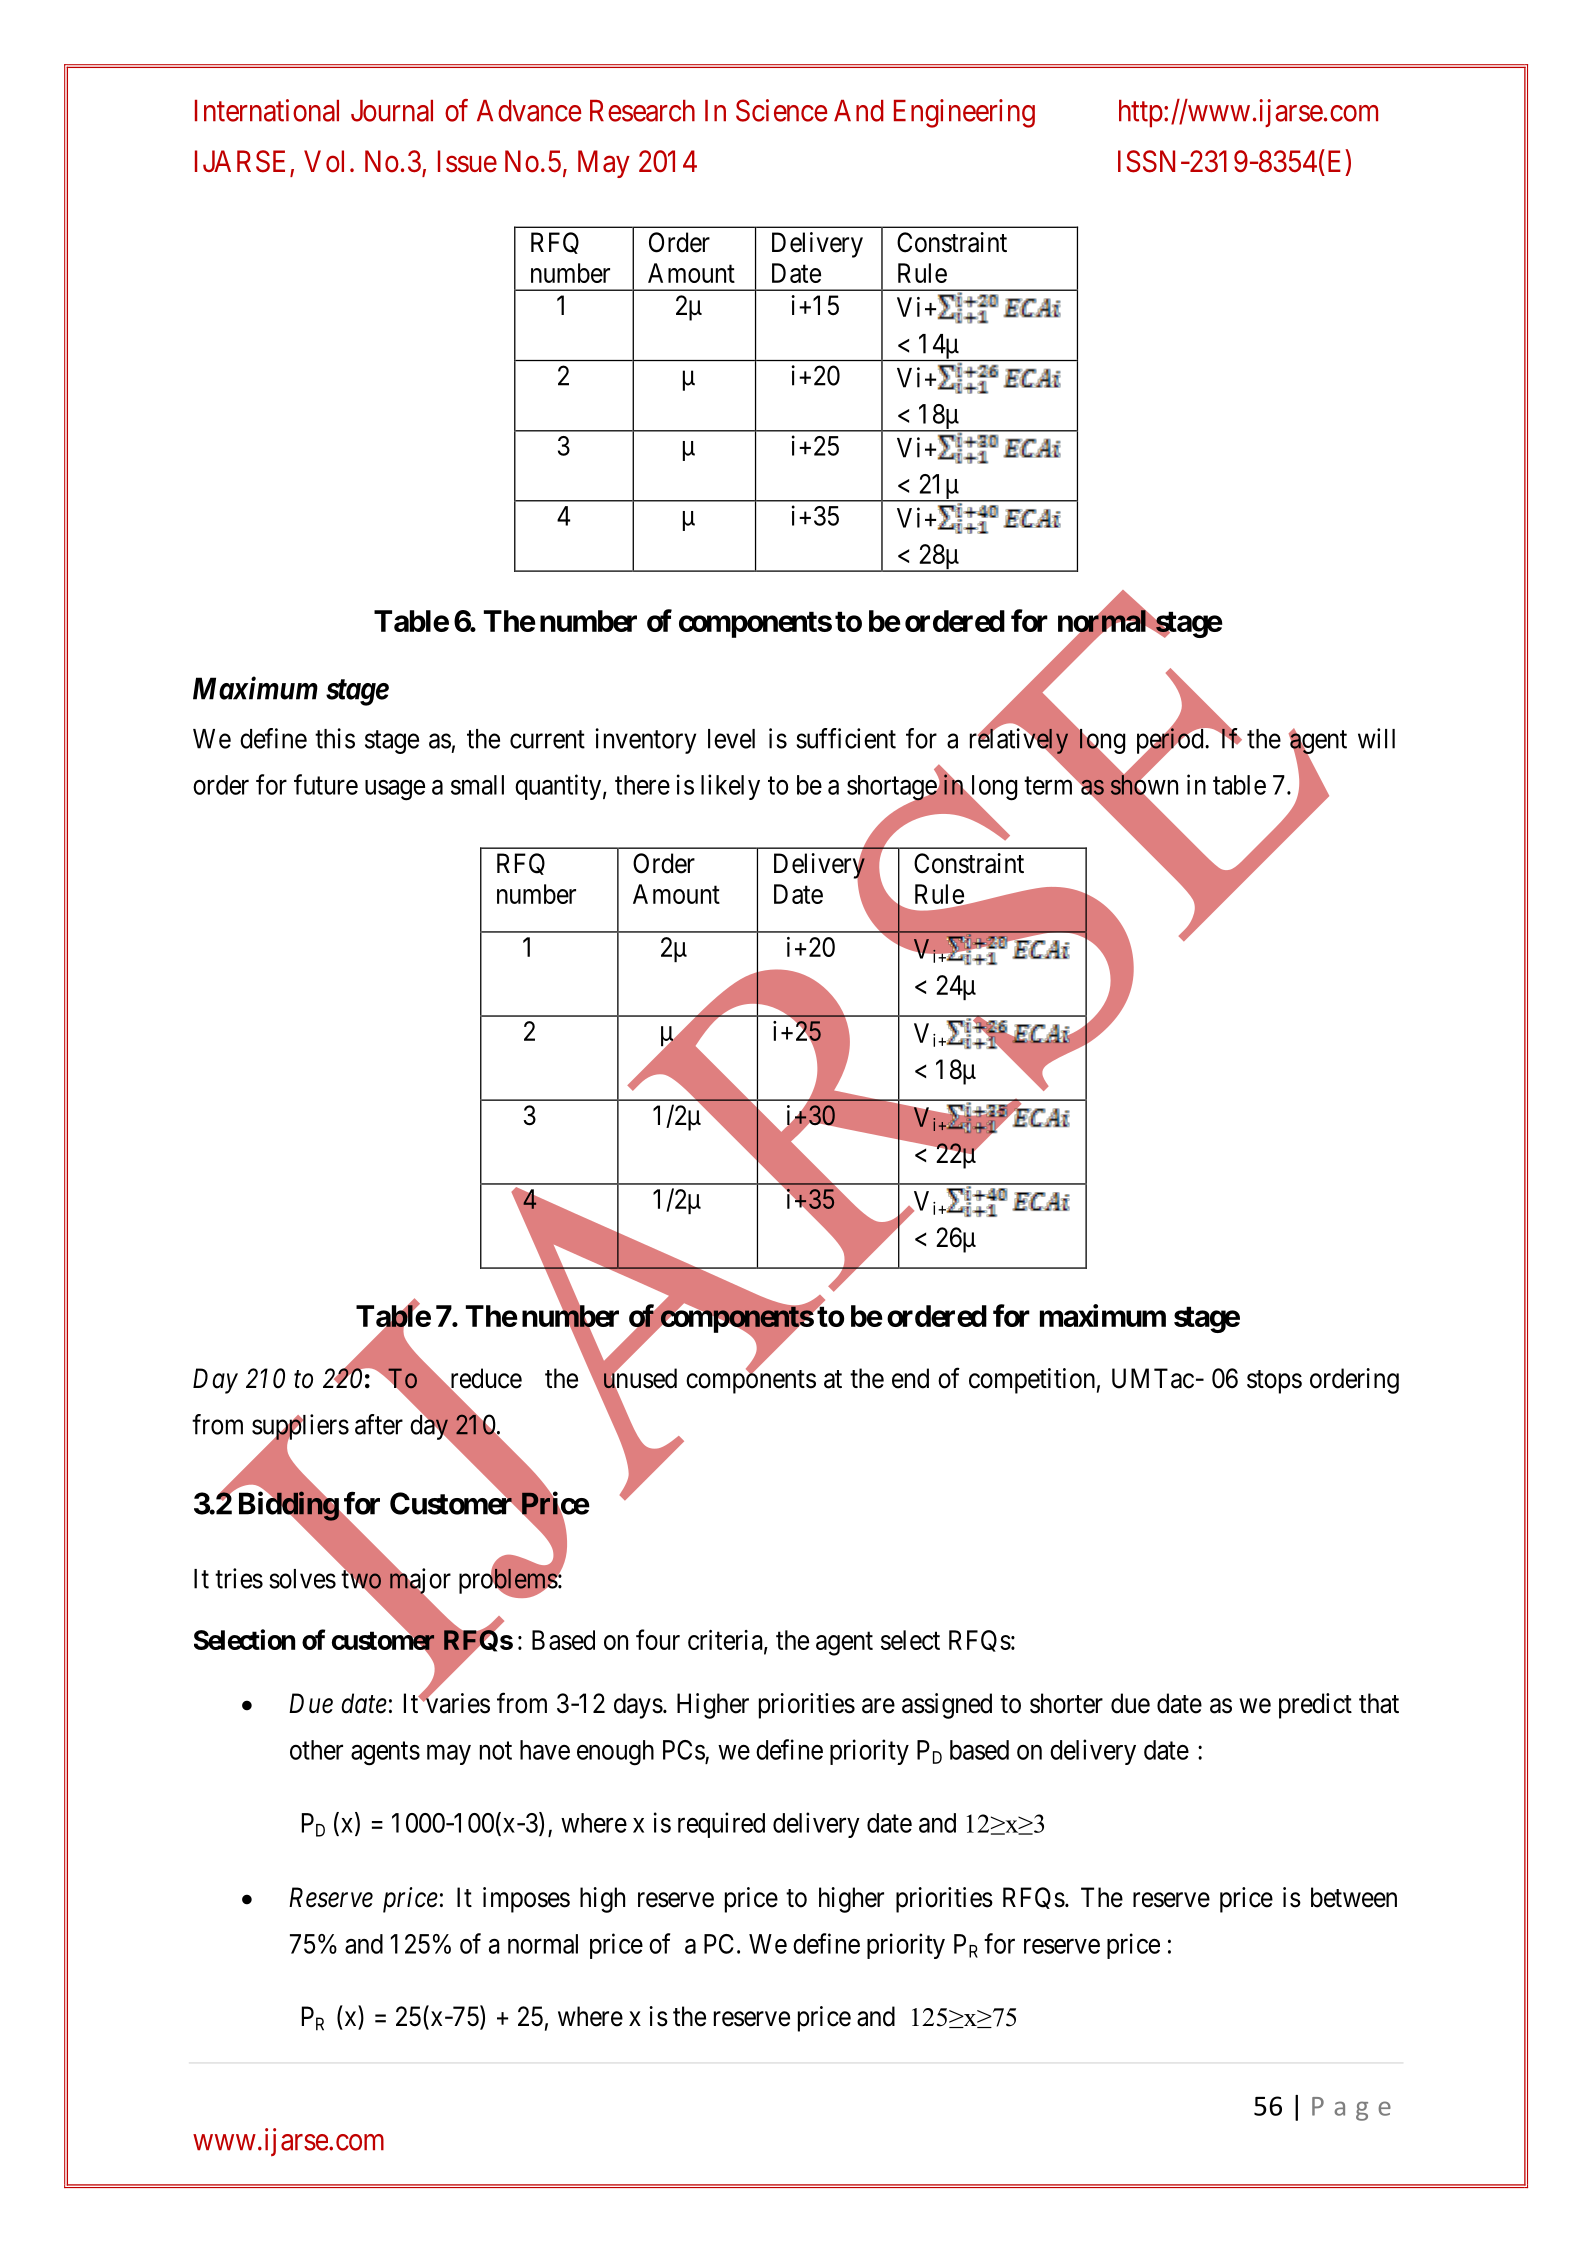  I want to click on Science, so click(781, 110).
